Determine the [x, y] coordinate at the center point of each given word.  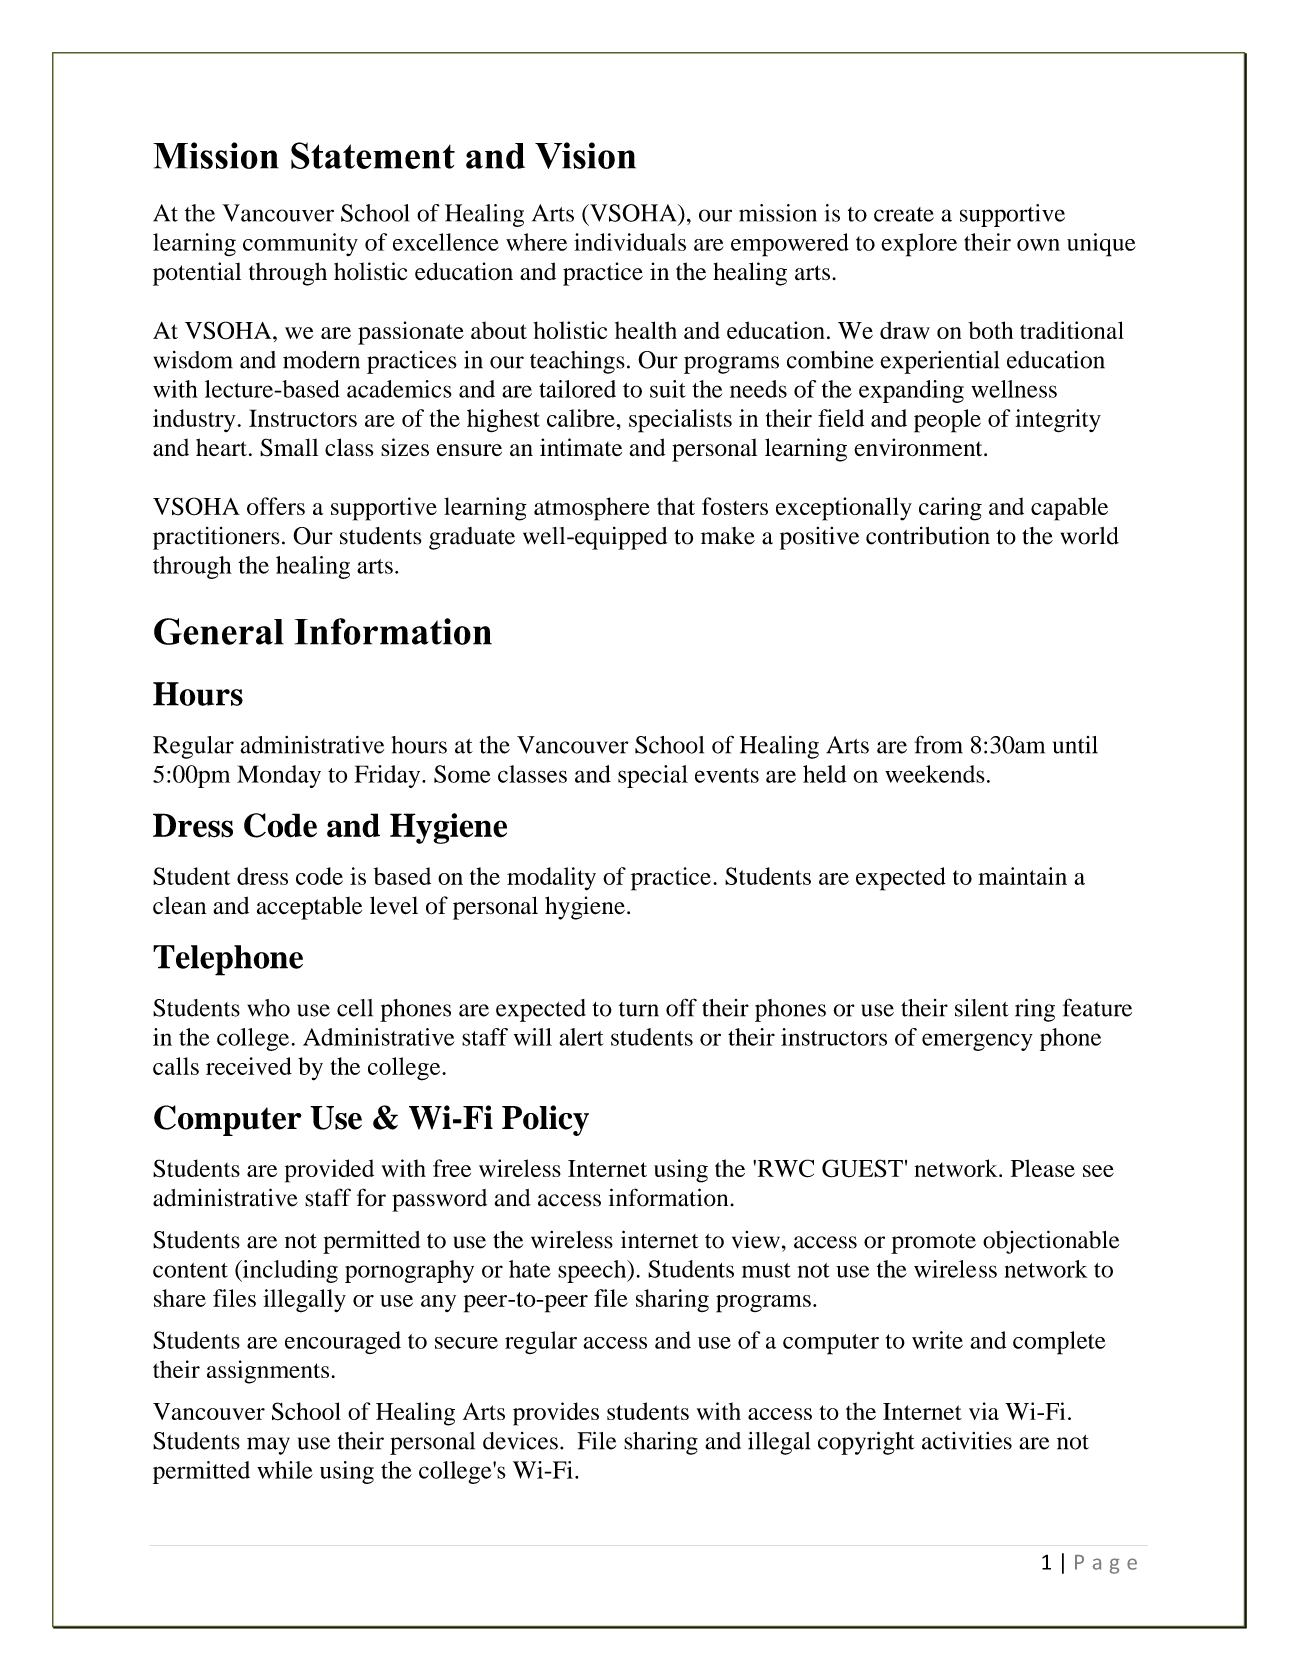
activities [967, 1441]
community [300, 244]
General [219, 631]
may [268, 1446]
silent [982, 1008]
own [1038, 245]
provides [556, 1414]
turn [639, 1009]
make [728, 536]
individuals [630, 242]
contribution [928, 536]
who [268, 1008]
